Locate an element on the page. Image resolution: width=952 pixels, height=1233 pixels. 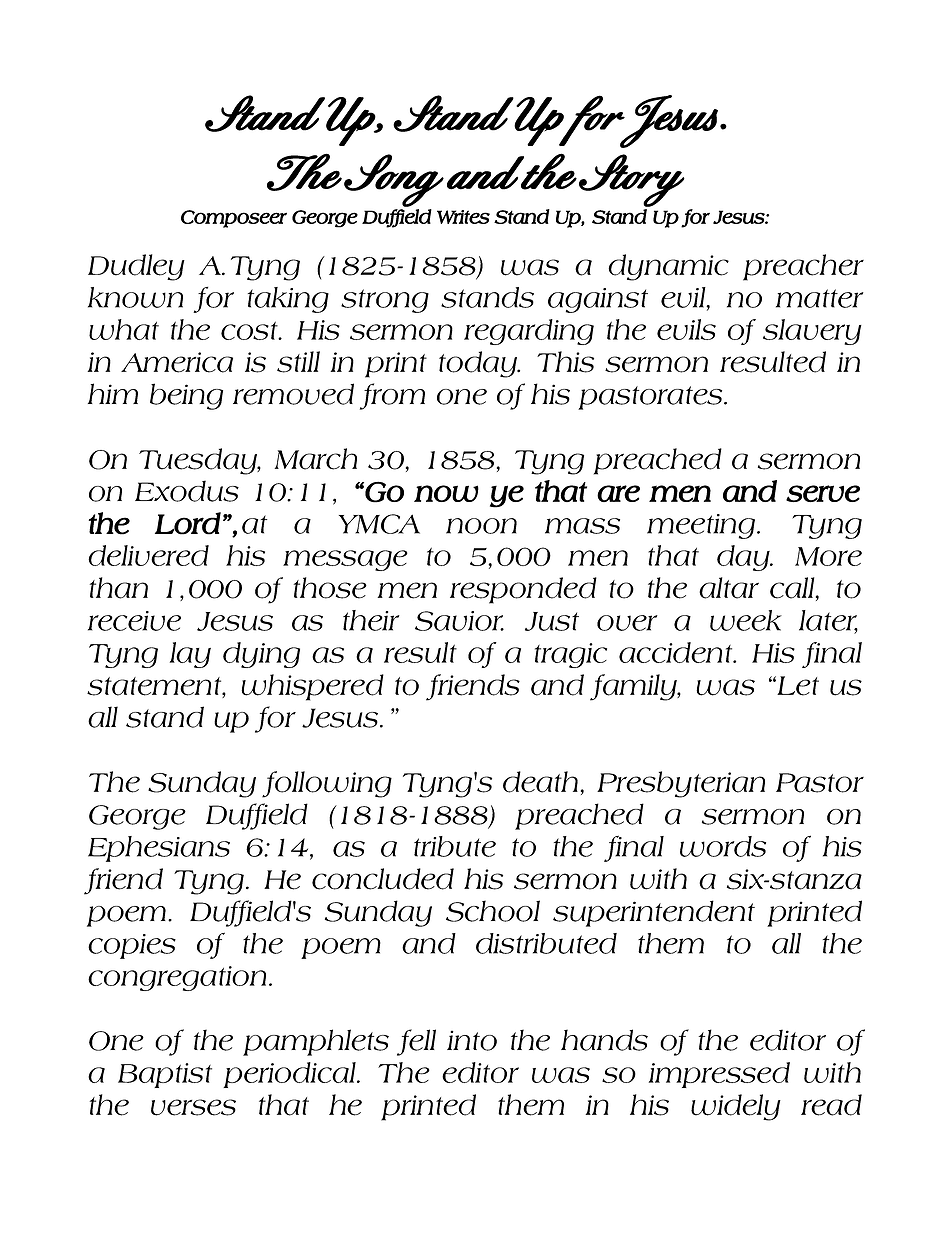
being is located at coordinates (186, 396).
